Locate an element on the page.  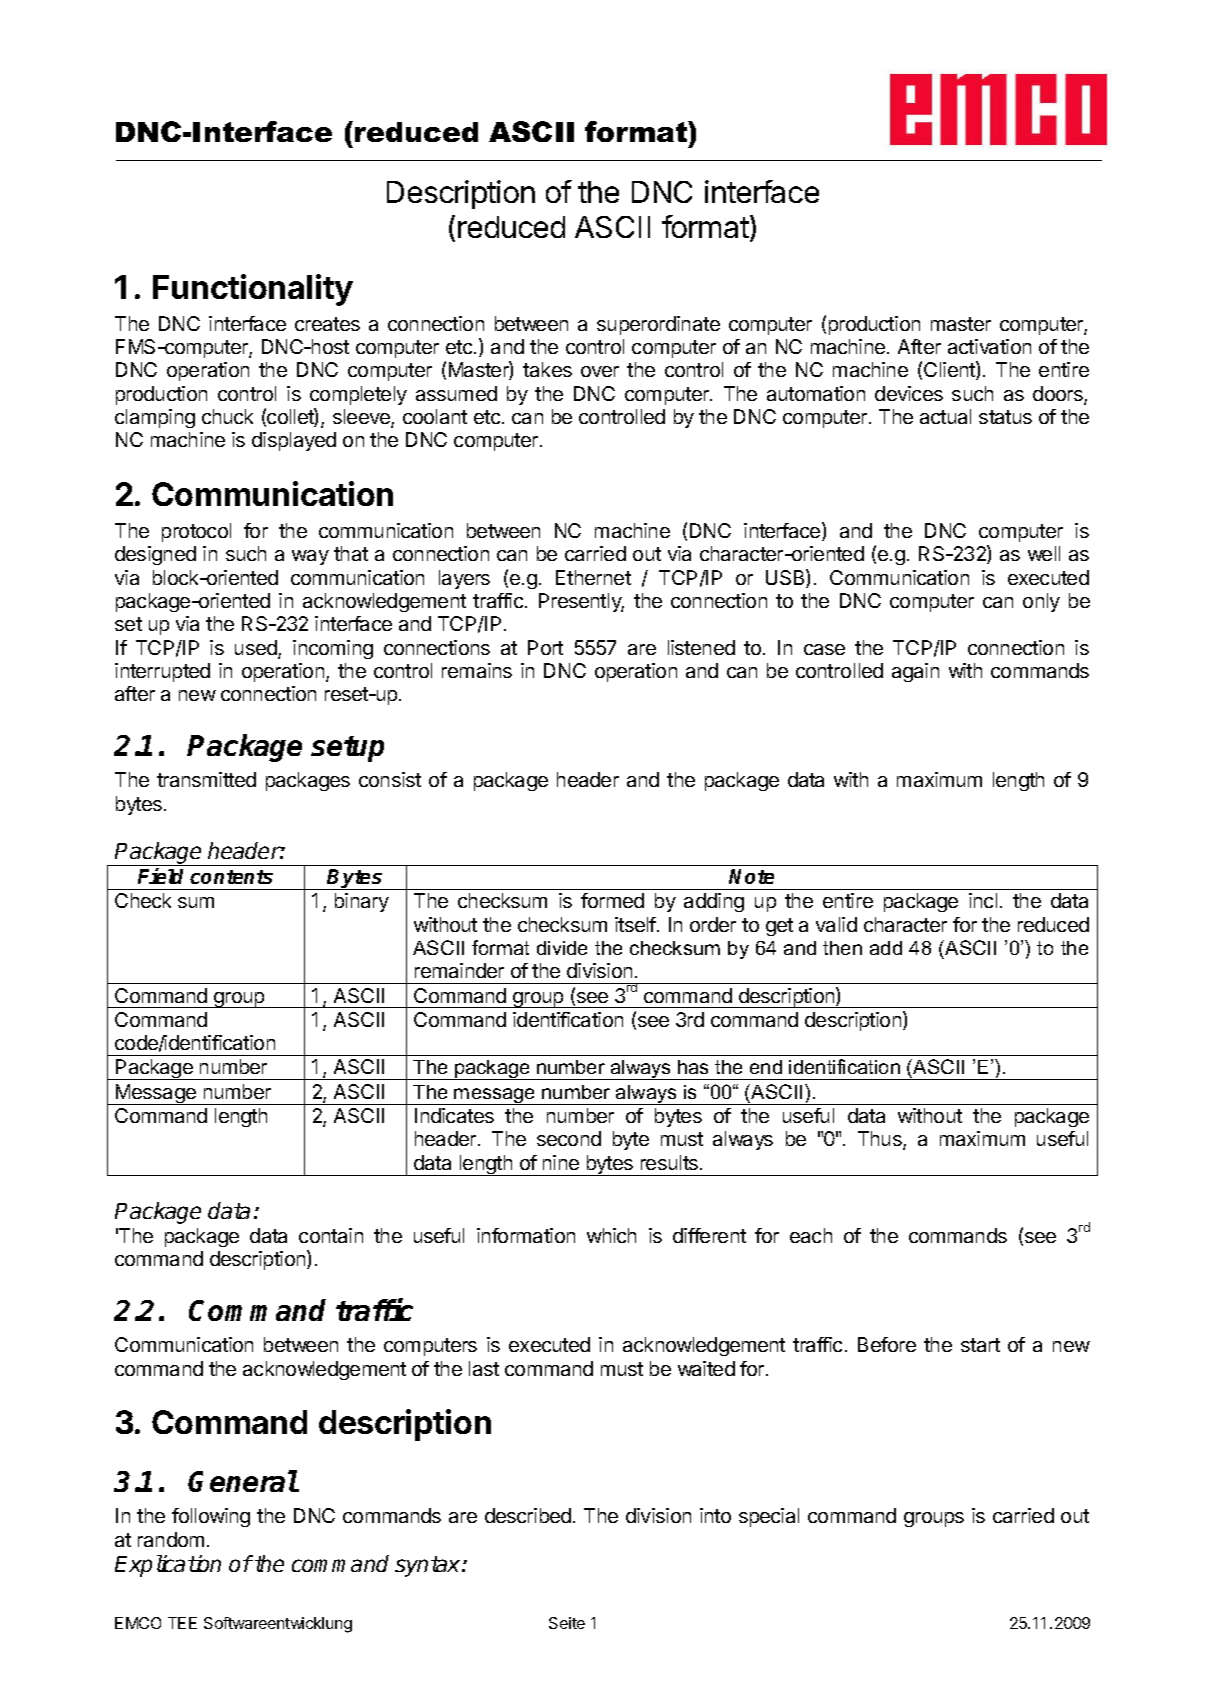
waited is located at coordinates (706, 1368).
